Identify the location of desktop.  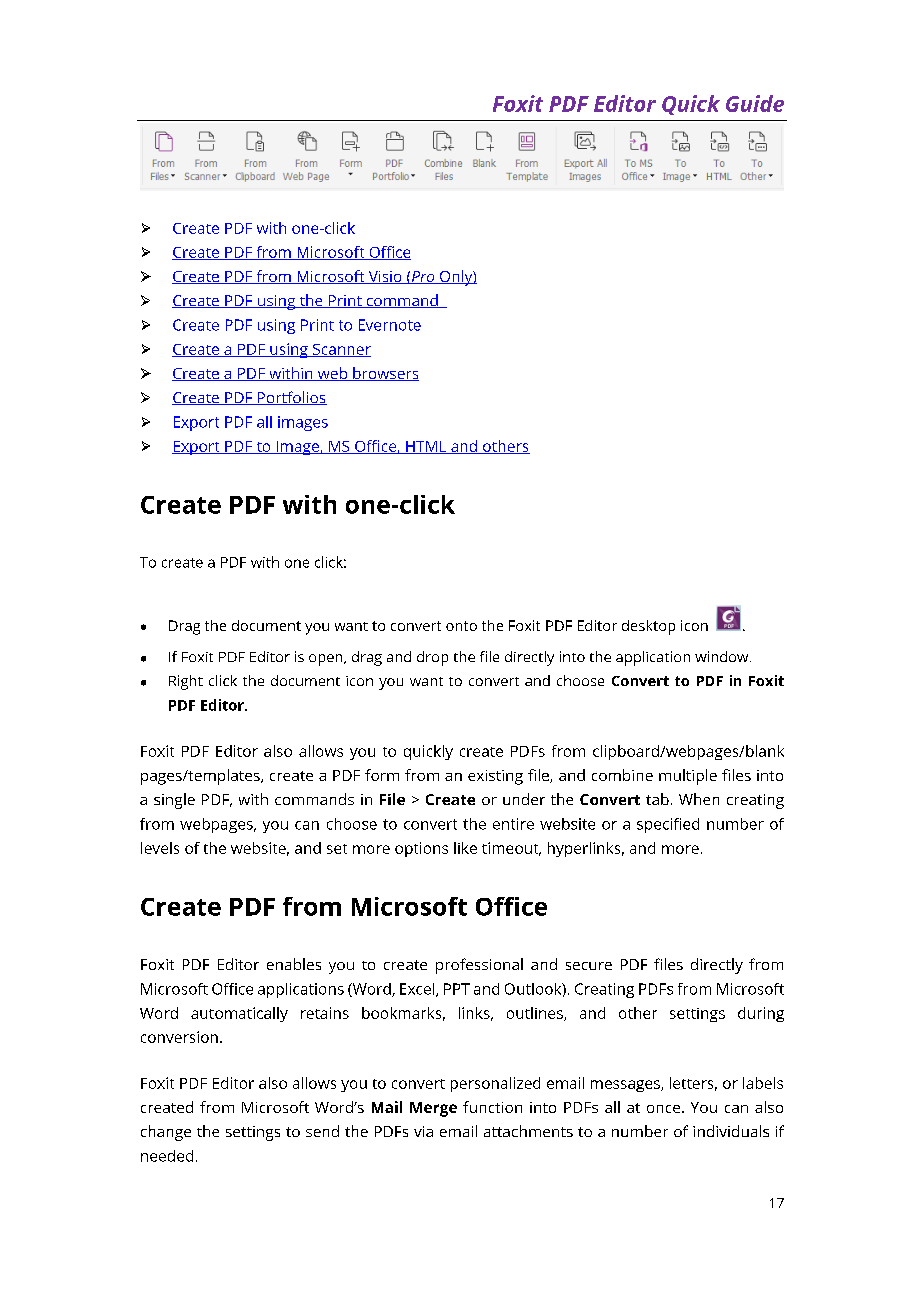
(648, 627).
